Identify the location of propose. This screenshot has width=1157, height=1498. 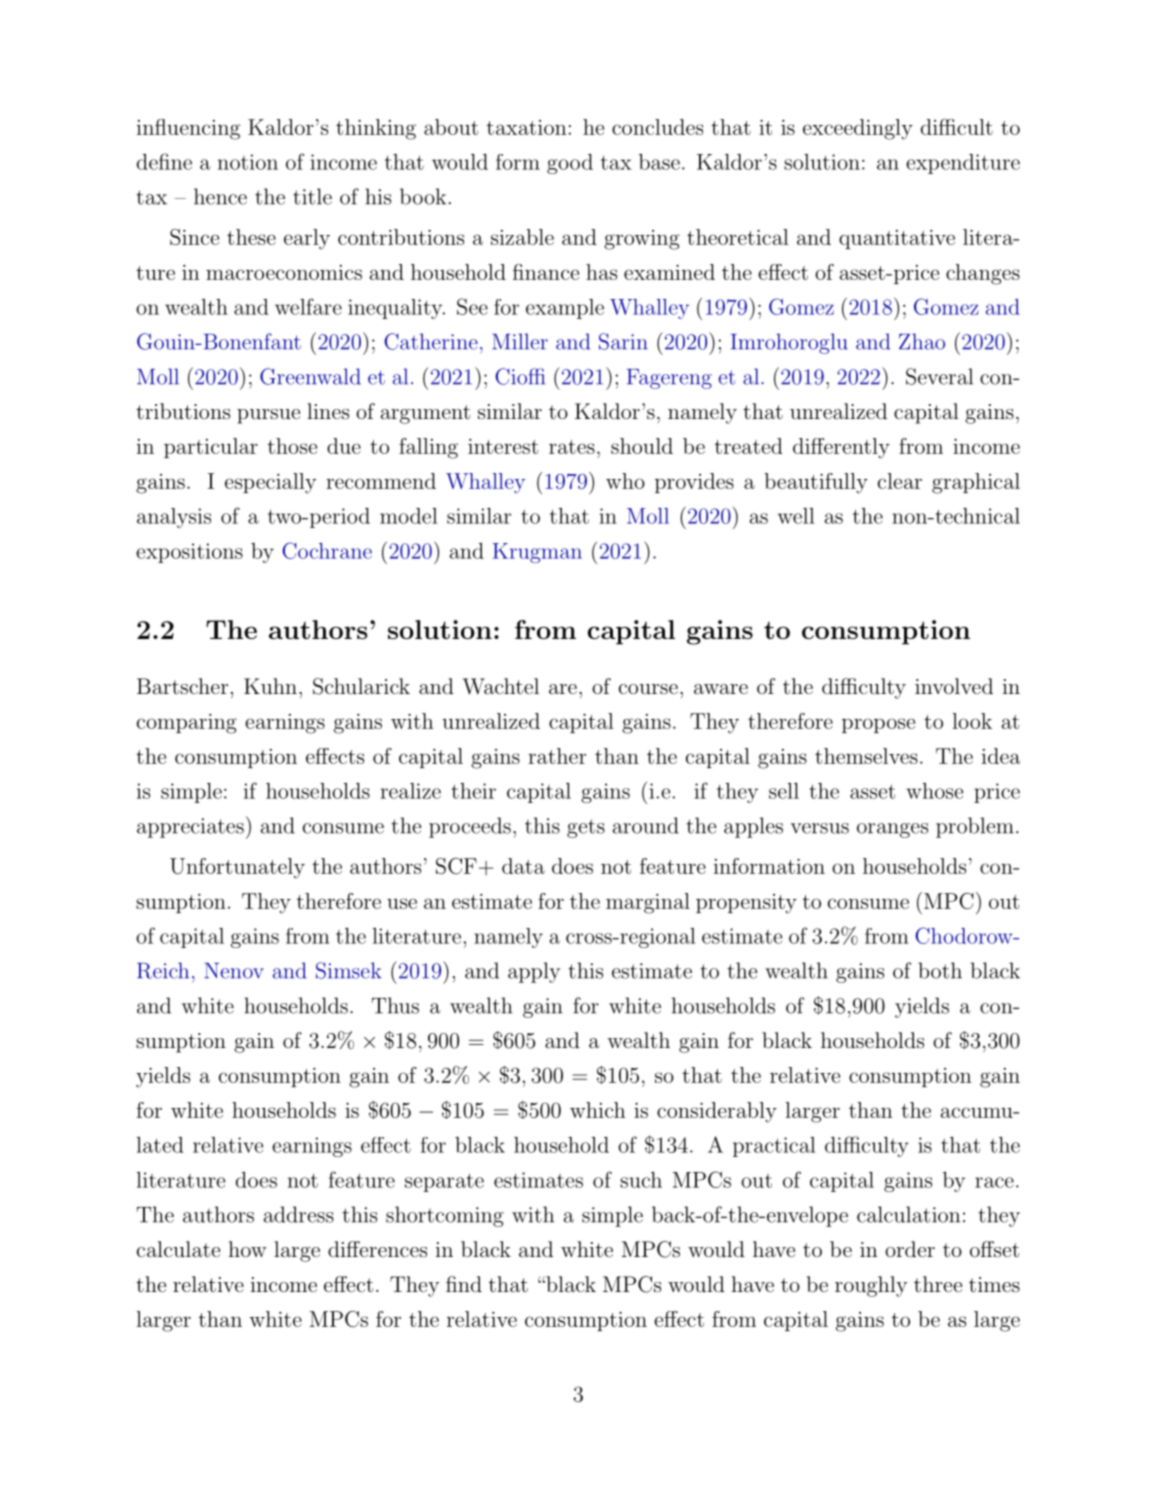
(878, 725).
